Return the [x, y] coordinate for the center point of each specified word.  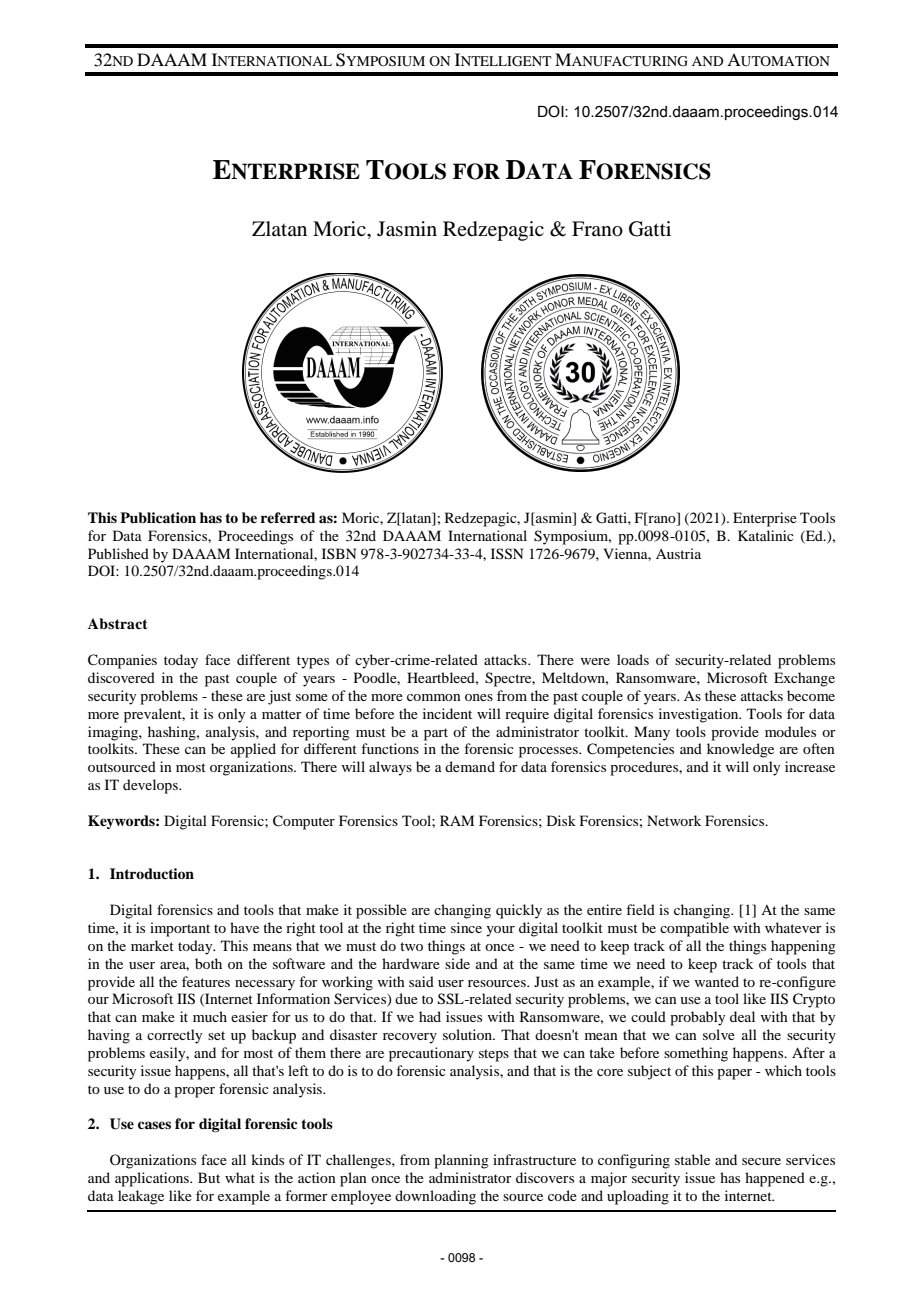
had [430, 1016]
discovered [121, 677]
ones [479, 697]
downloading [435, 1197]
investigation [700, 715]
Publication [158, 517]
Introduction [152, 873]
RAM [457, 820]
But [209, 1177]
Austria [678, 553]
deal [742, 1016]
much [210, 1016]
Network [674, 820]
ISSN [507, 554]
